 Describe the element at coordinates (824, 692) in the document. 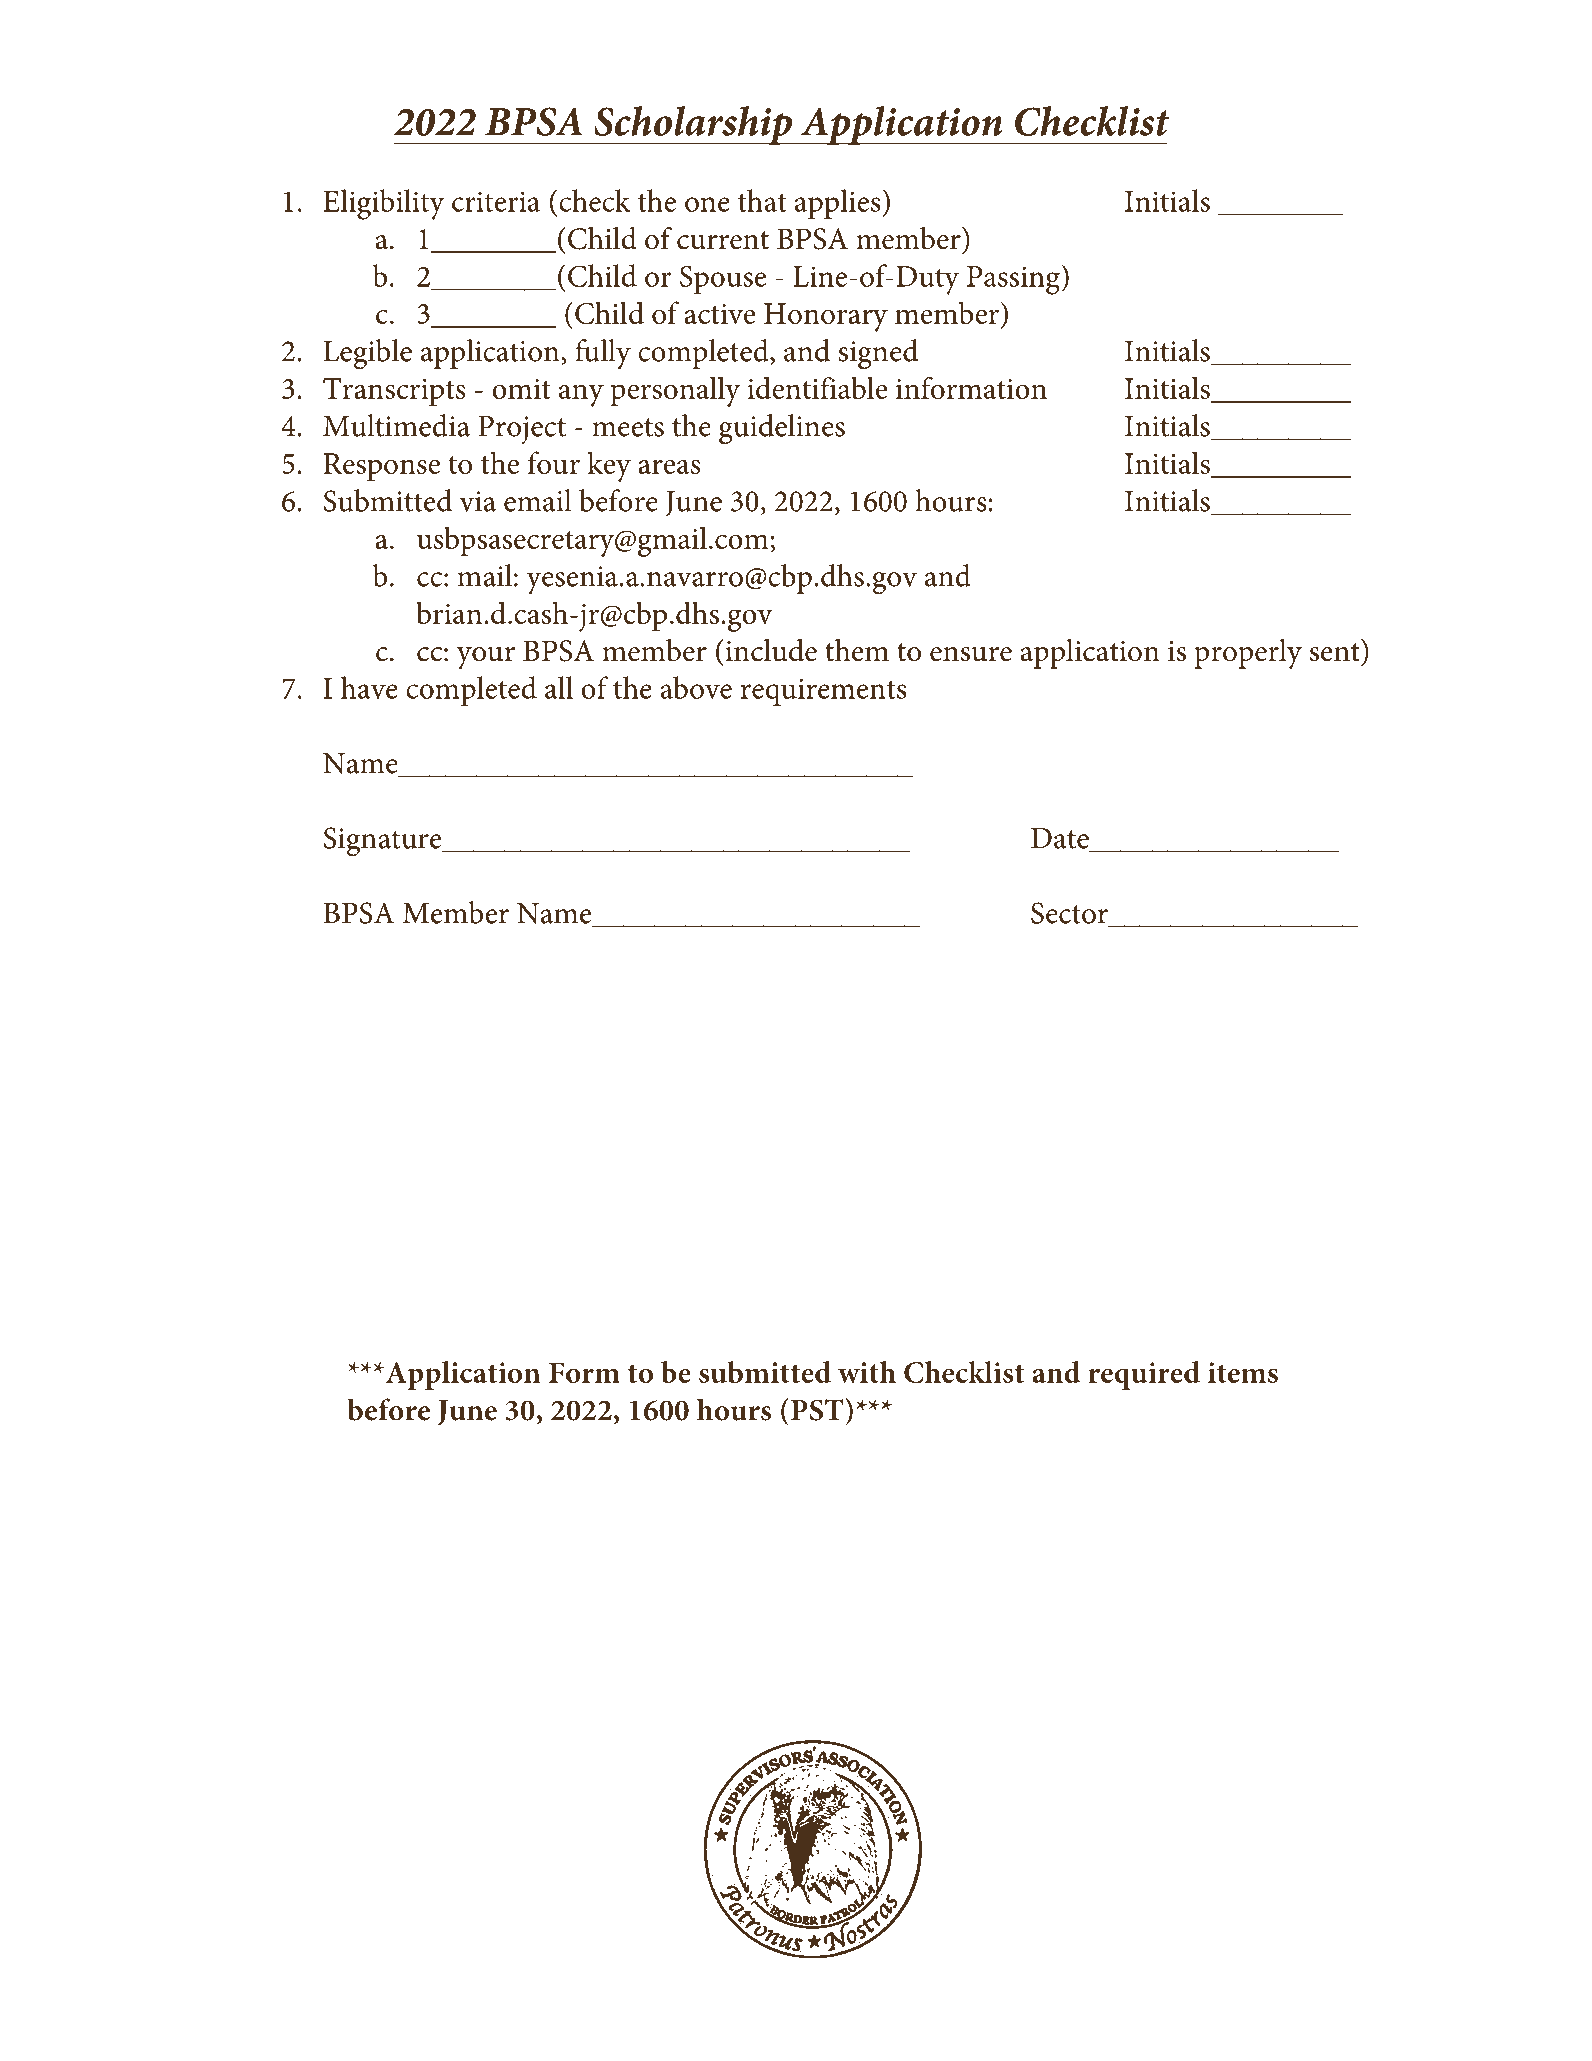

I see `requirements` at that location.
